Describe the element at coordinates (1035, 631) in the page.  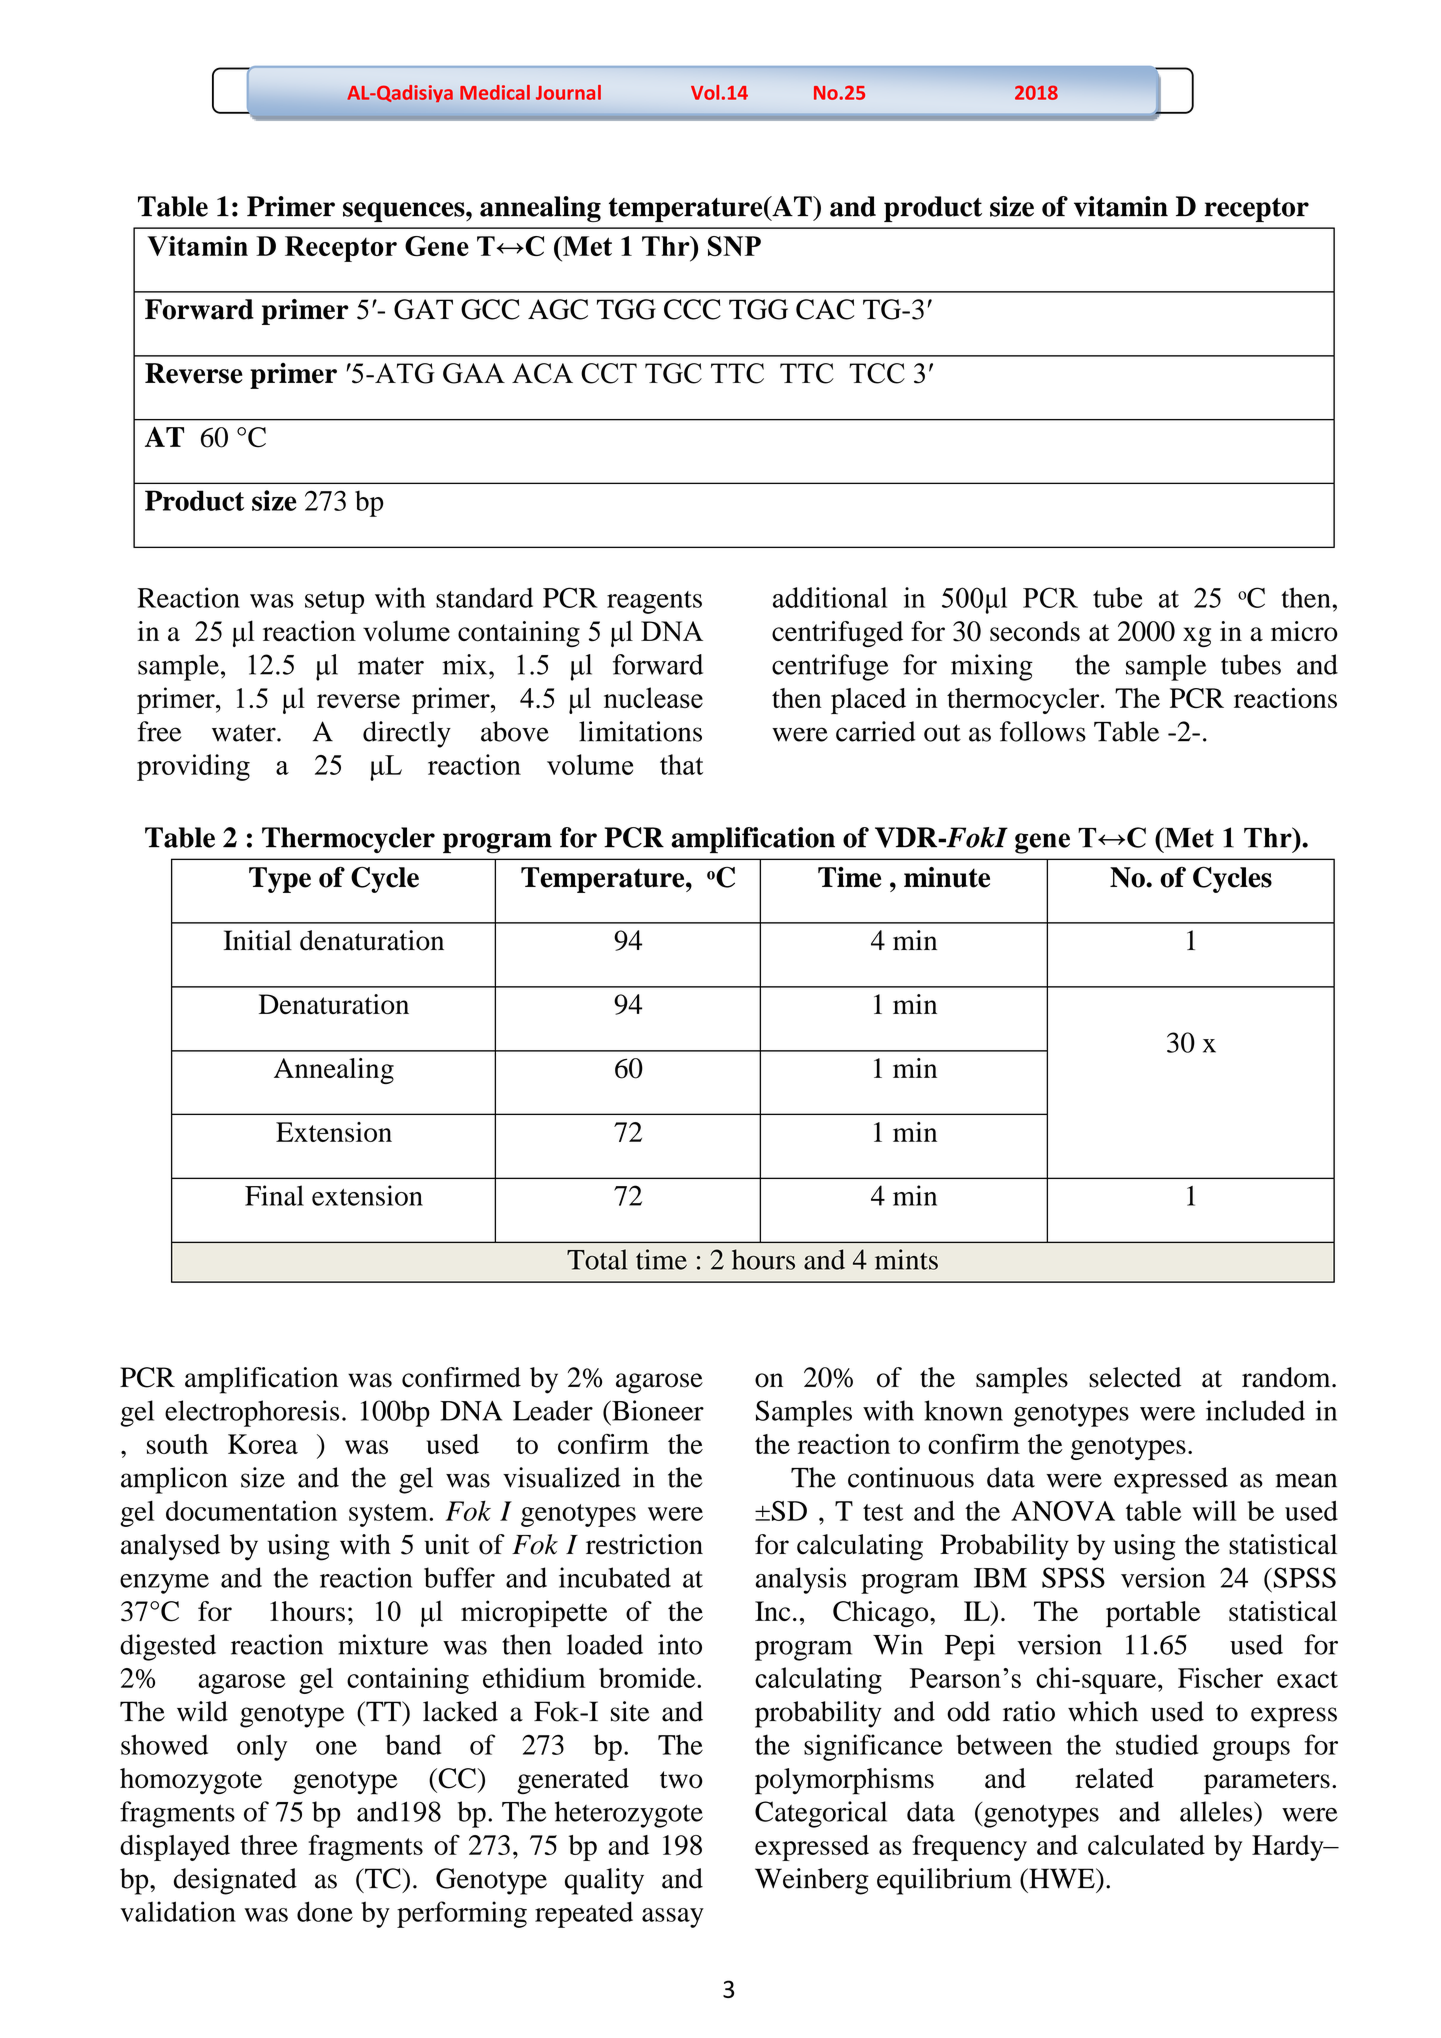
I see `seconds` at that location.
